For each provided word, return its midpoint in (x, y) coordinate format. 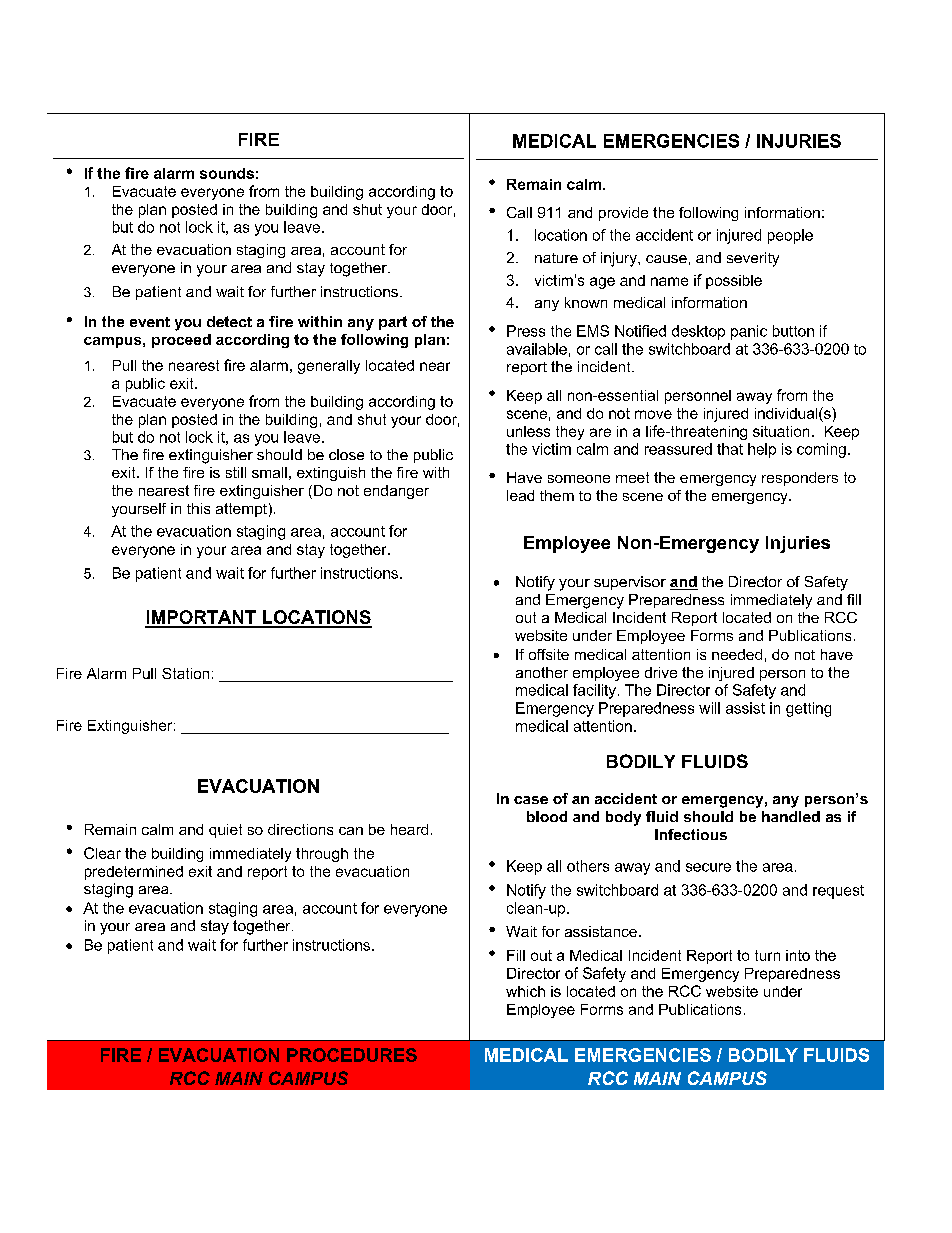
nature (556, 258)
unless (528, 431)
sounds (227, 173)
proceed (181, 341)
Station (185, 673)
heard (409, 829)
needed (737, 654)
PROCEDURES (352, 1055)
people (790, 236)
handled (791, 816)
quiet (225, 831)
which (525, 991)
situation (781, 431)
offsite (549, 654)
